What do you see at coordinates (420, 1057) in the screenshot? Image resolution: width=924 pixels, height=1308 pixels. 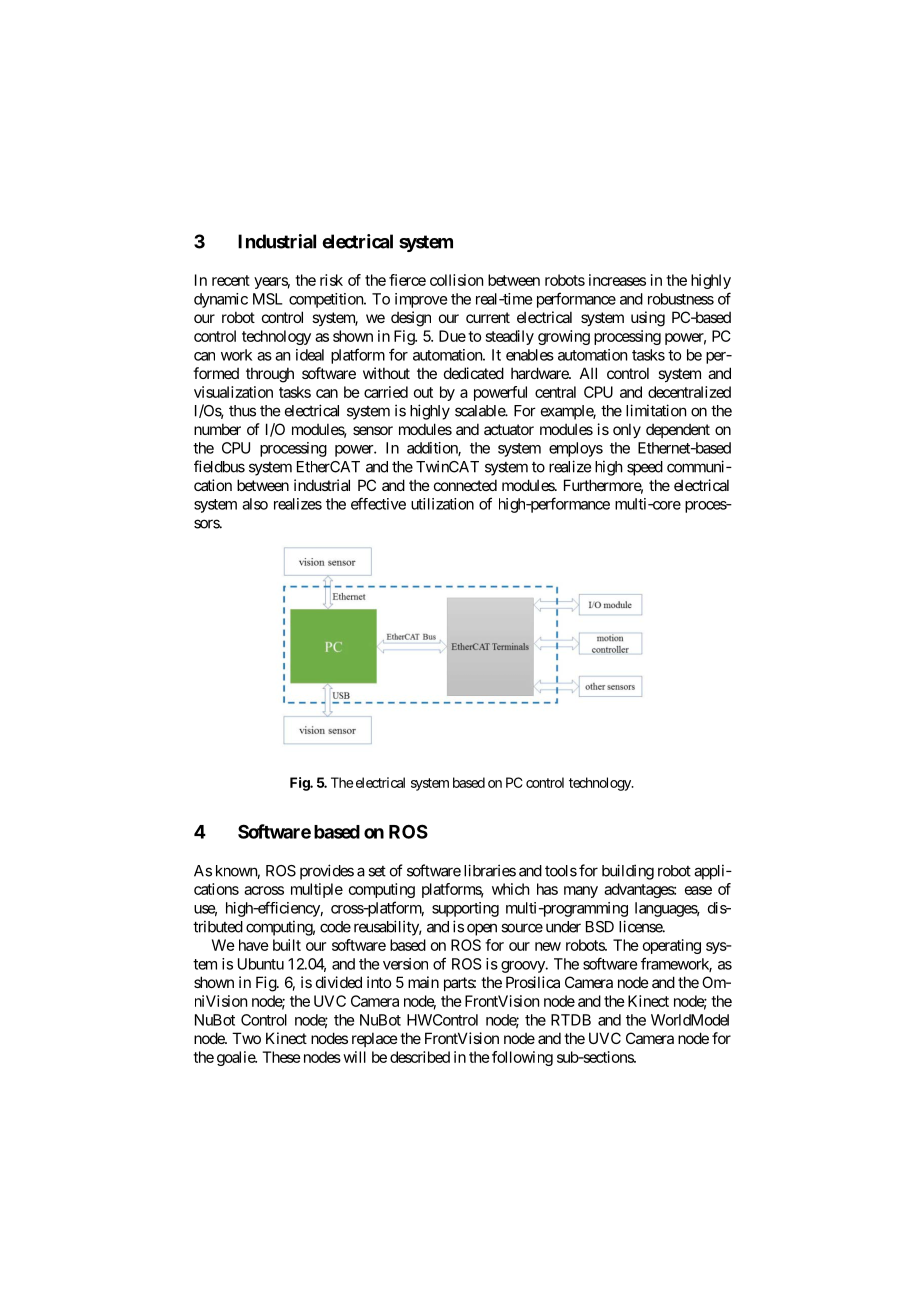 I see `described` at bounding box center [420, 1057].
